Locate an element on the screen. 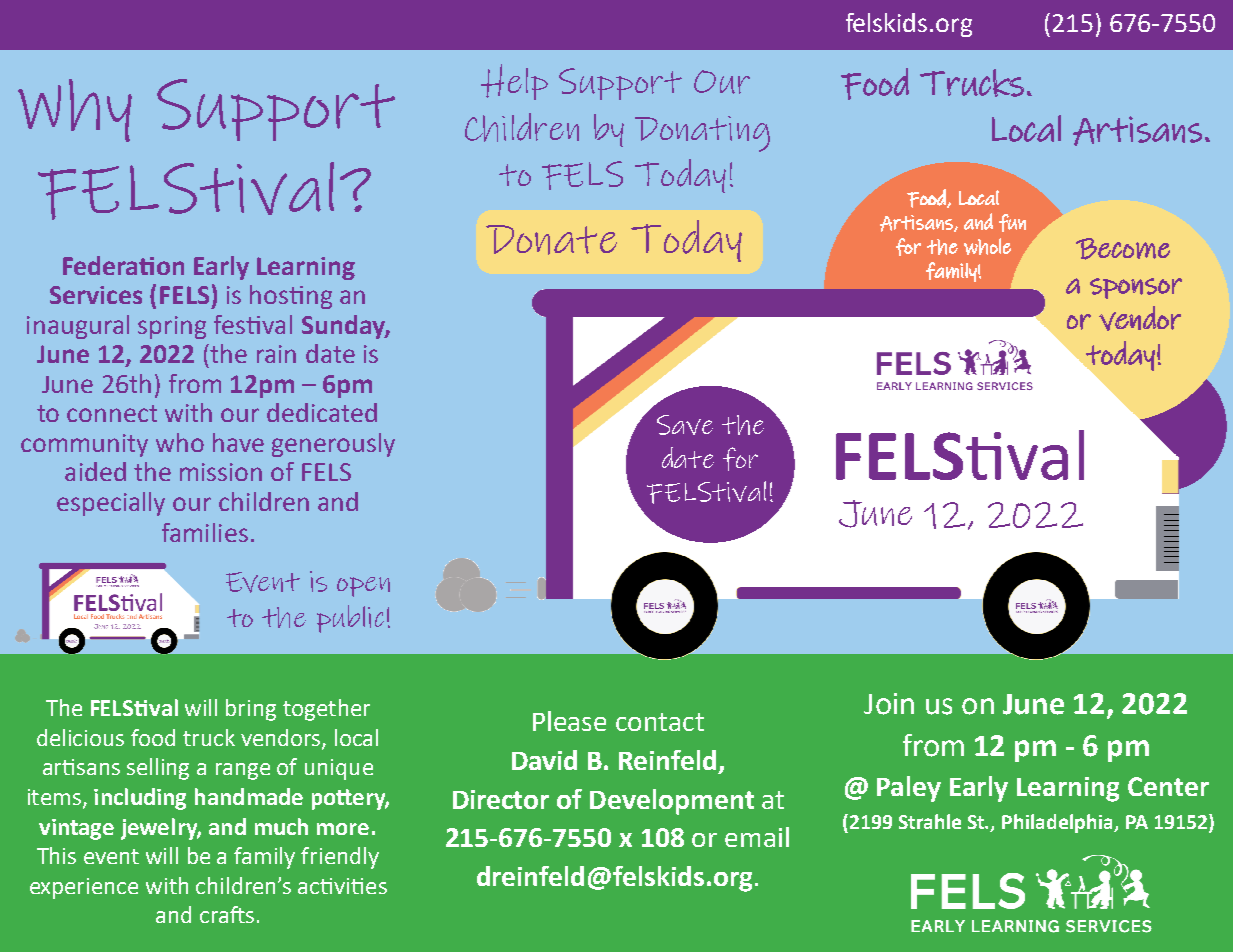  bring is located at coordinates (251, 710).
